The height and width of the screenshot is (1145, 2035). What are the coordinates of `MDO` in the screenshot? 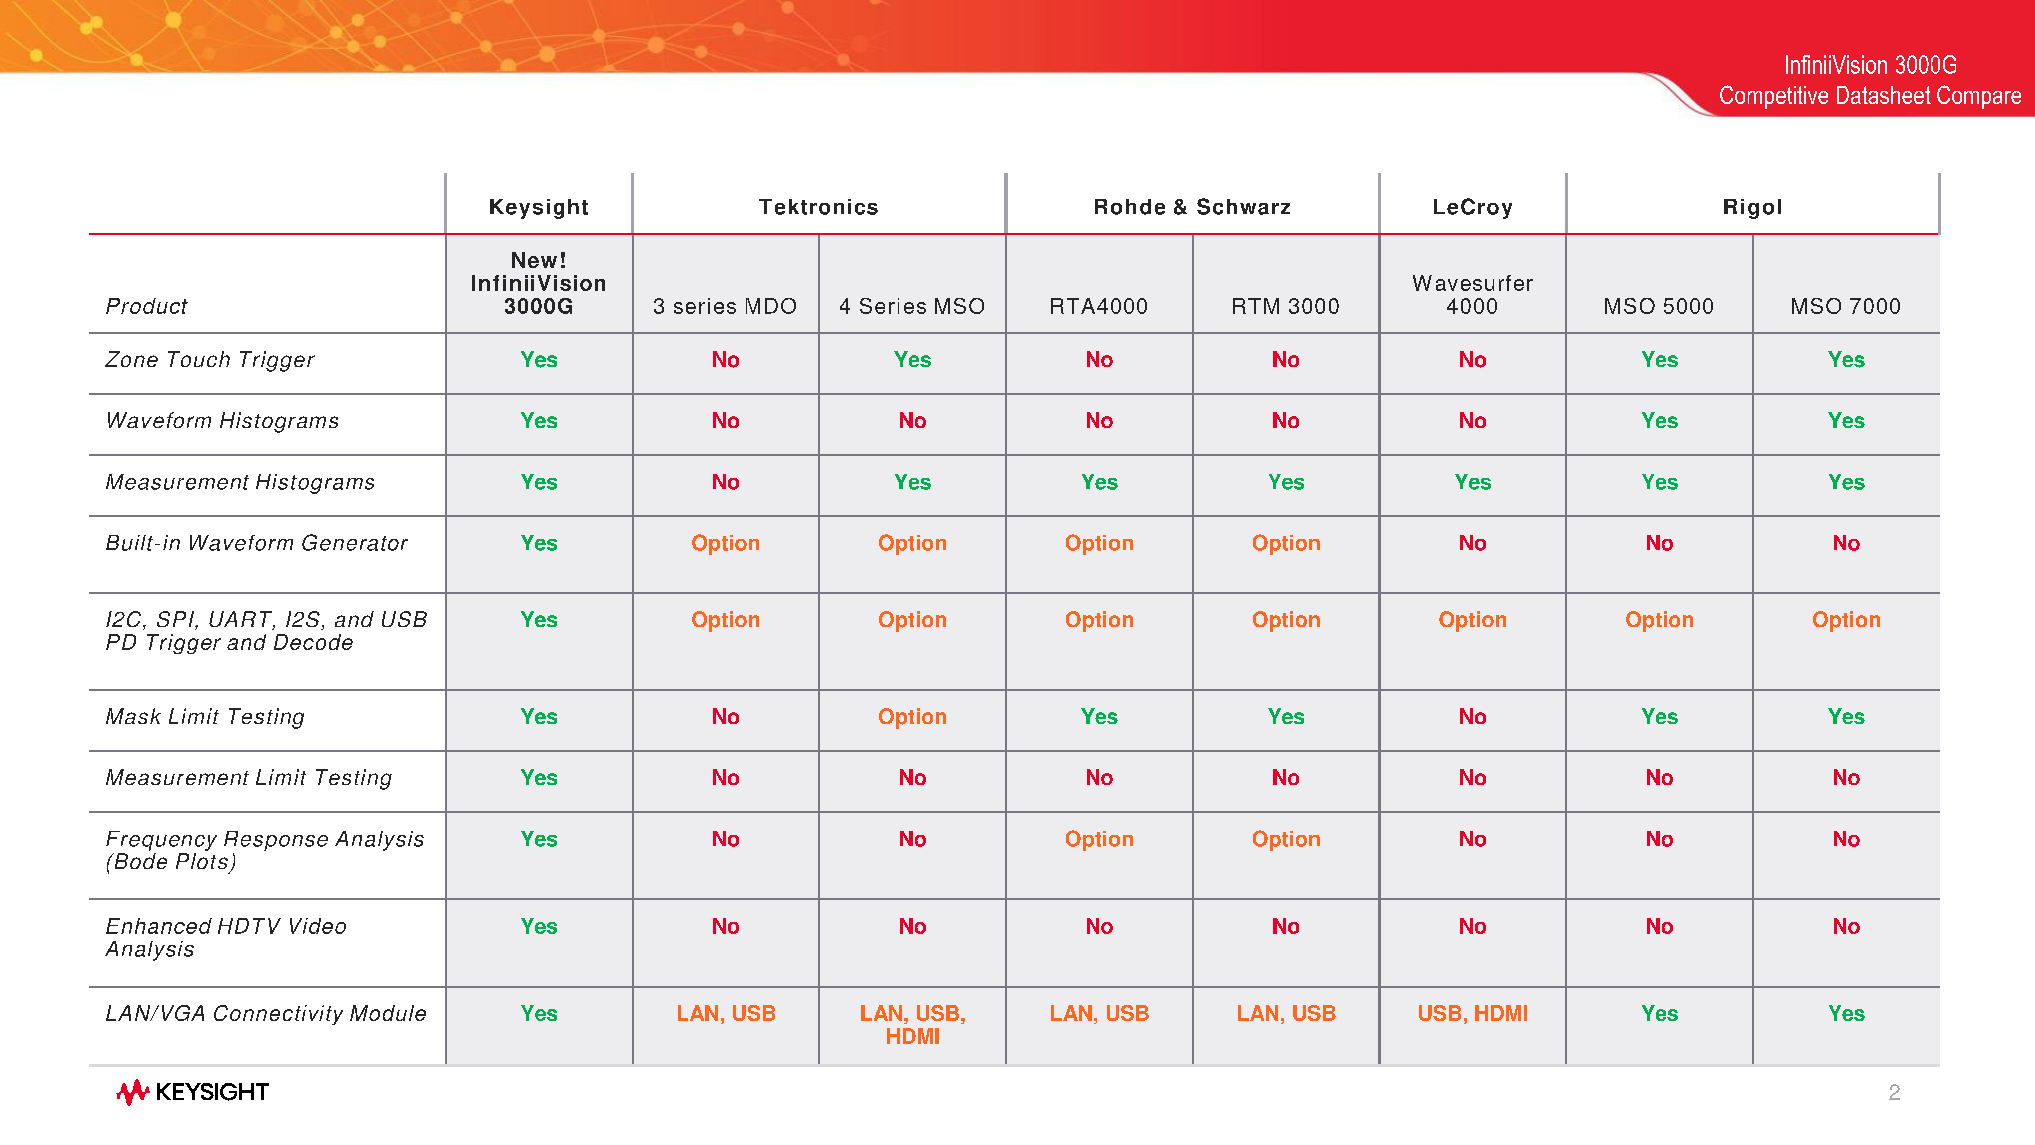 It's located at (771, 306).
